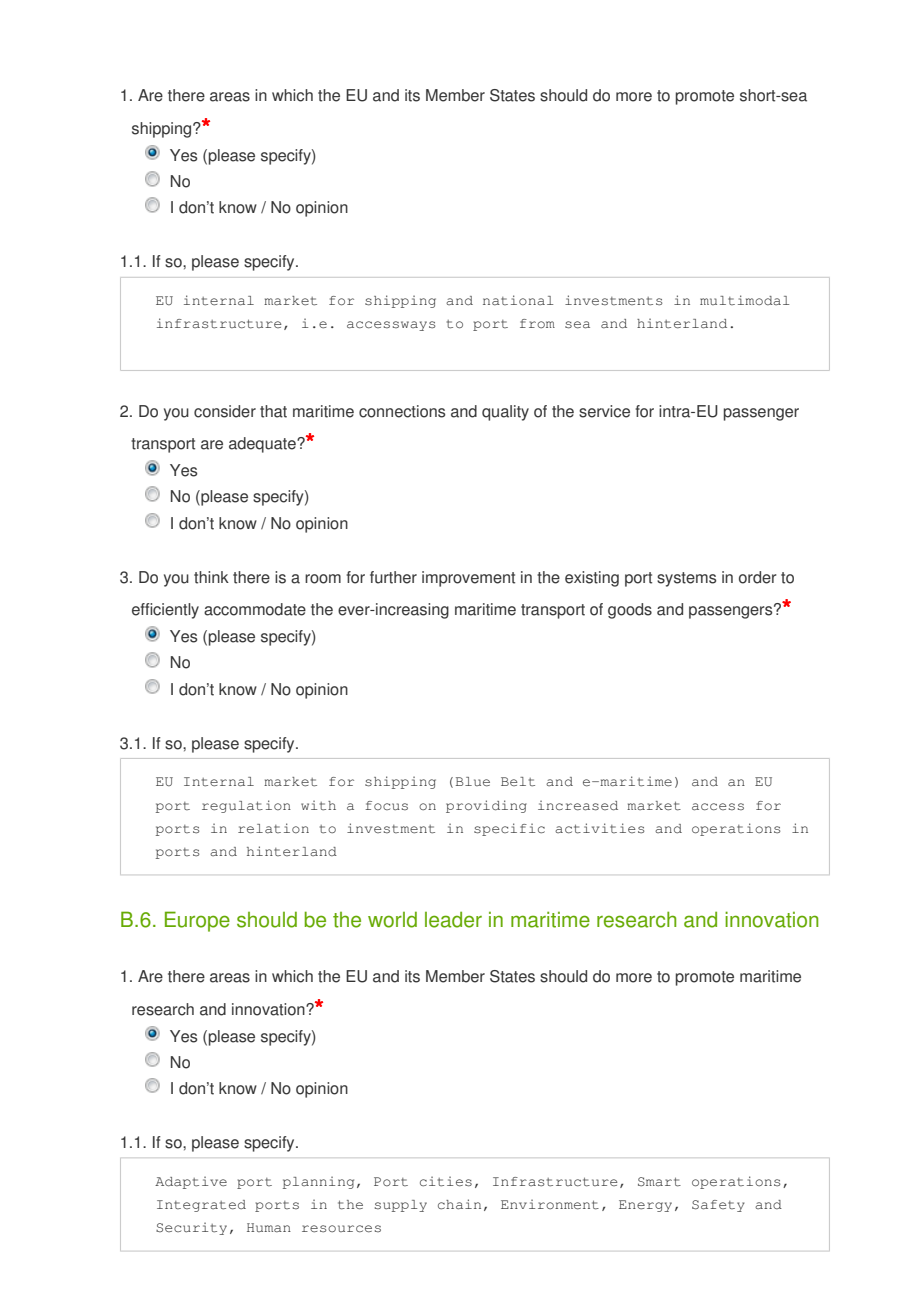 This screenshot has width=924, height=1308. Describe the element at coordinates (246, 806) in the screenshot. I see `regulation` at that location.
